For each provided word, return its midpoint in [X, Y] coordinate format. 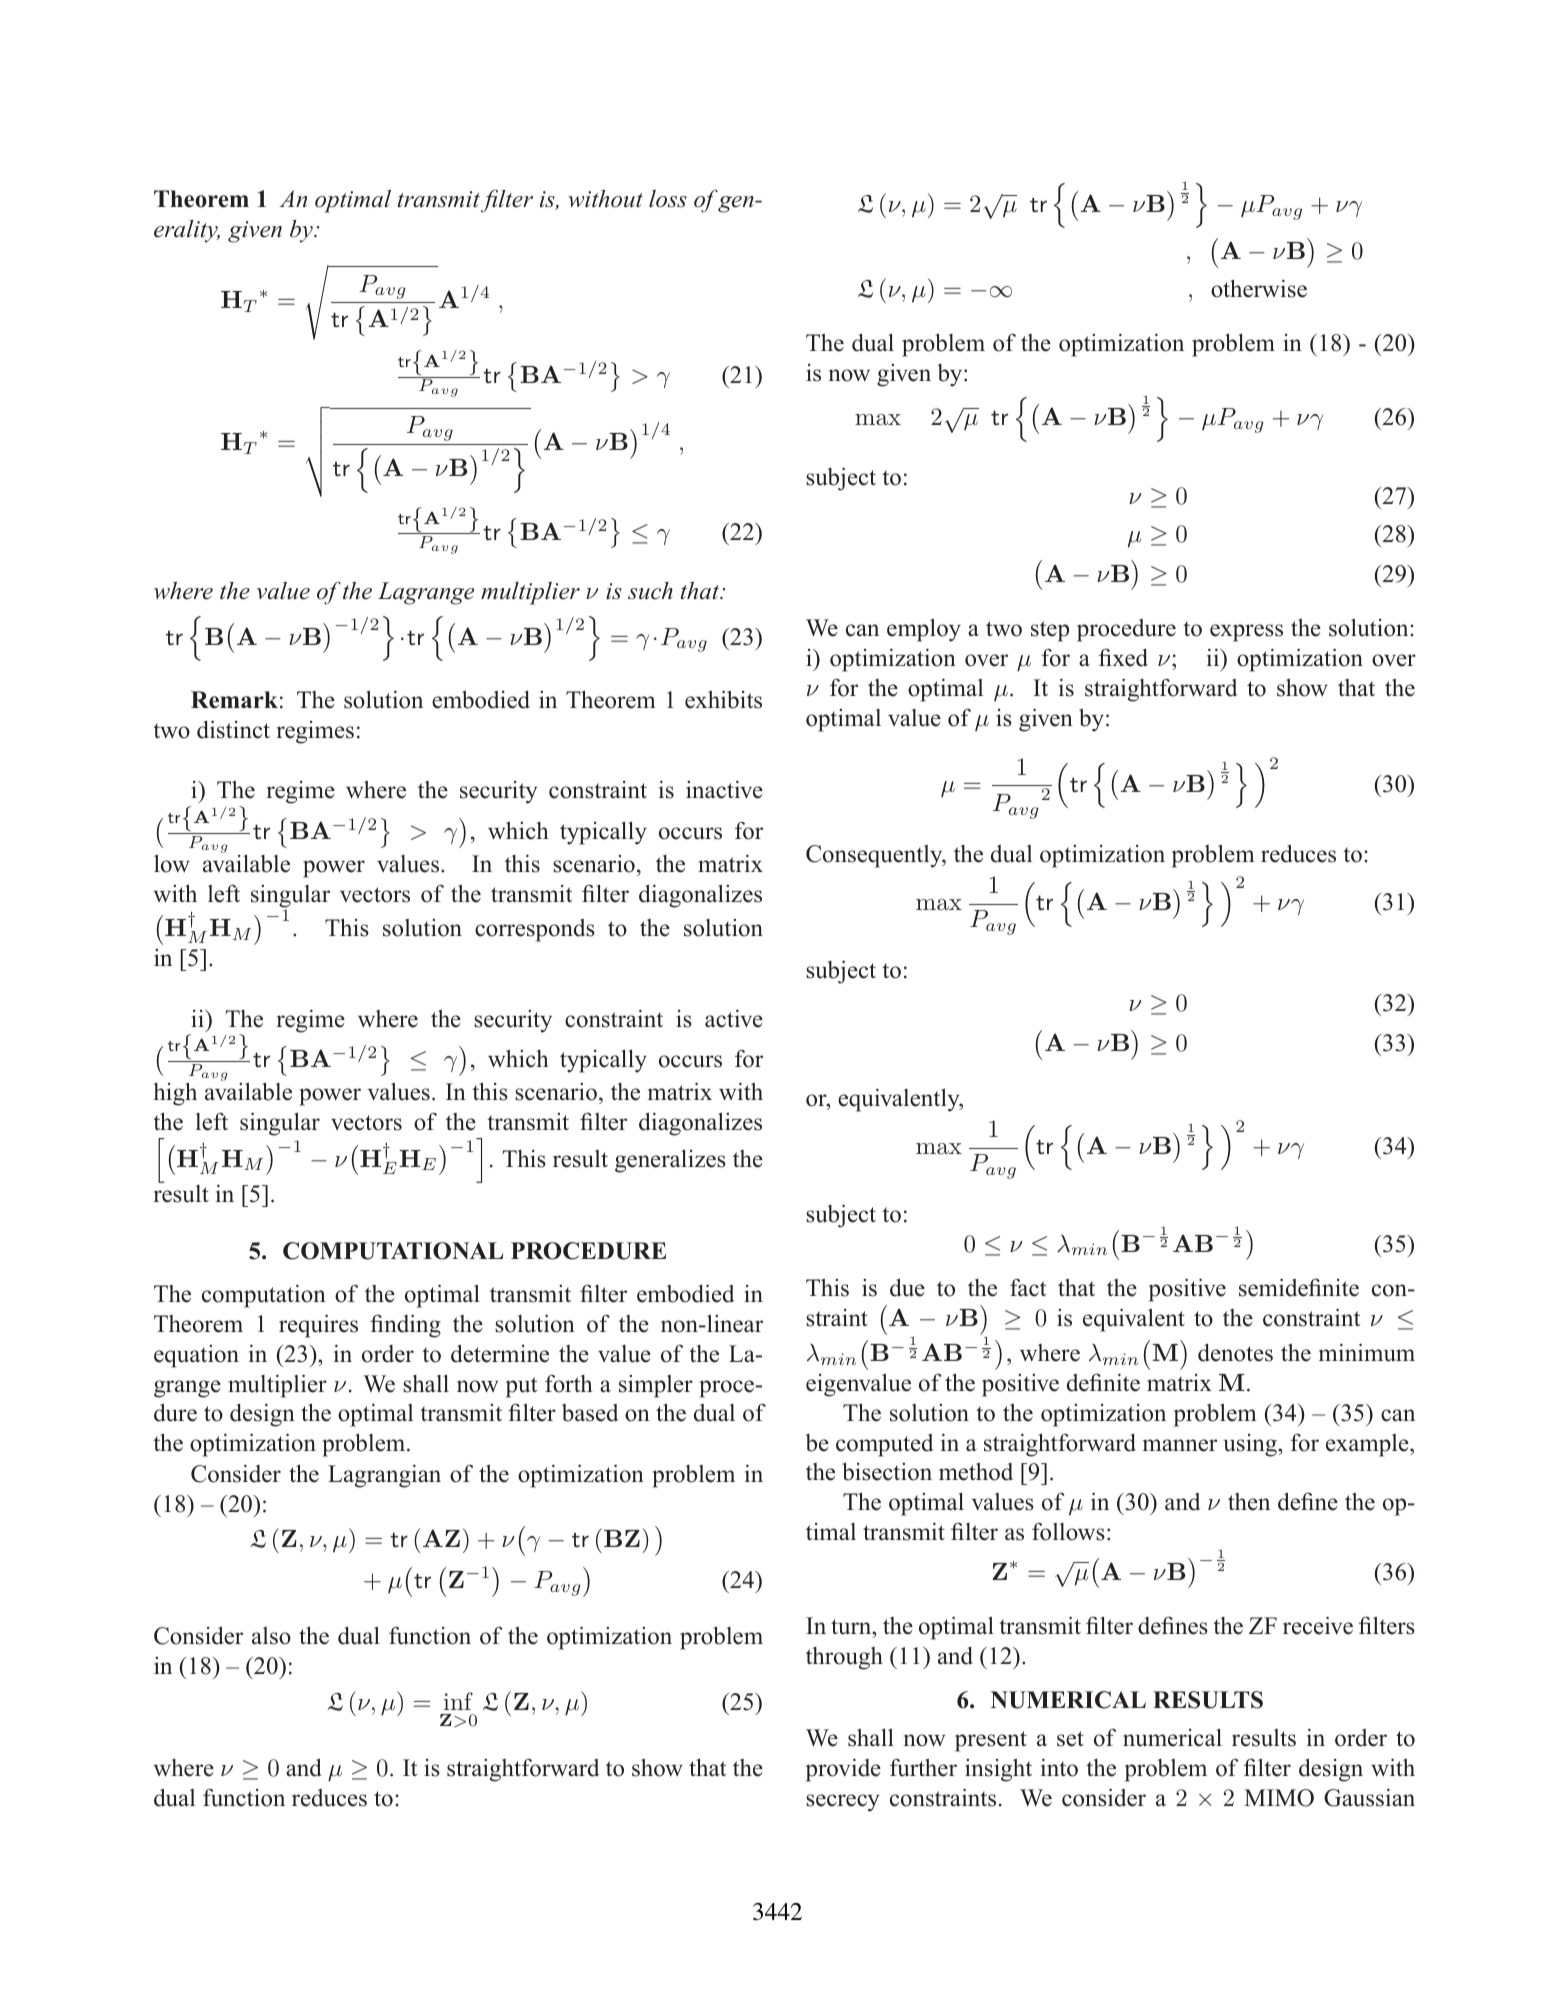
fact [1028, 1288]
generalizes [670, 1161]
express [1246, 633]
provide [843, 1770]
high [175, 1094]
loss [668, 199]
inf [458, 1701]
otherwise [1259, 288]
